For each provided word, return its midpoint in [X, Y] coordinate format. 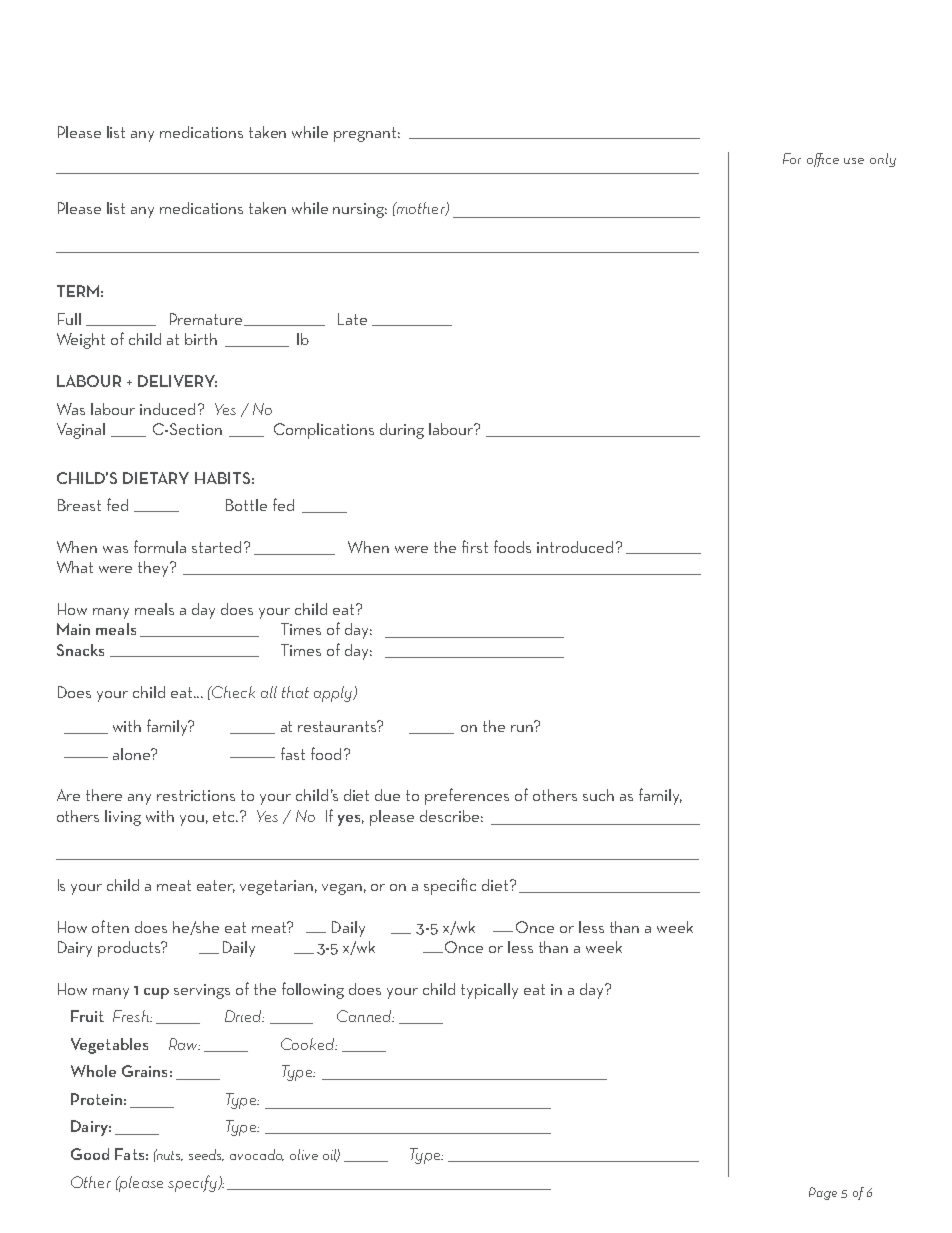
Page [823, 1193]
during [402, 431]
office [823, 160]
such [598, 795]
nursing [360, 210]
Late [352, 319]
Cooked [309, 1044]
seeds [206, 1155]
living [123, 818]
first [475, 546]
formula [160, 546]
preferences [467, 796]
